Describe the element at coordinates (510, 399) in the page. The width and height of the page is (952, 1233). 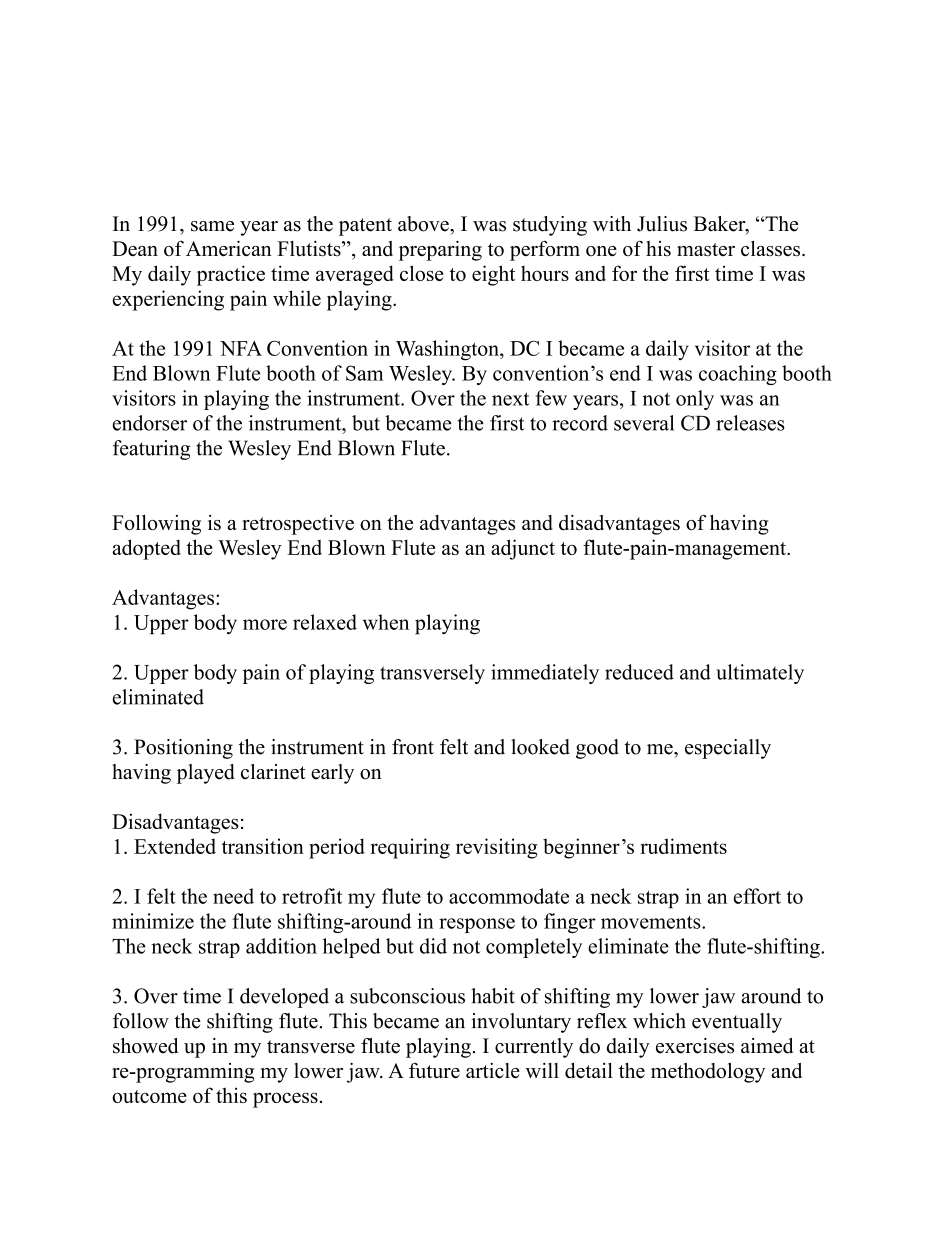
I see `next` at that location.
